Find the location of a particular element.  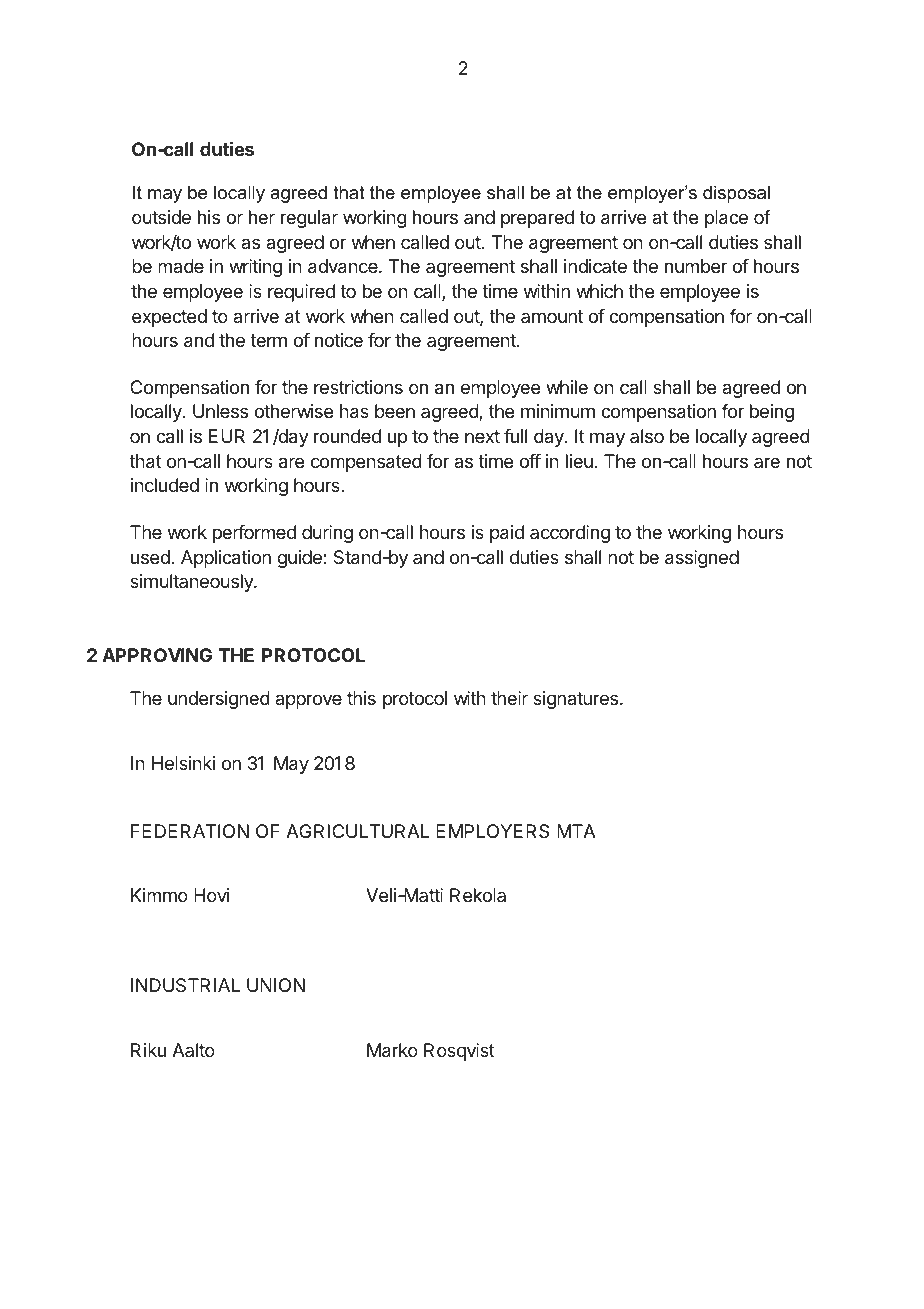

Marko is located at coordinates (392, 1050).
